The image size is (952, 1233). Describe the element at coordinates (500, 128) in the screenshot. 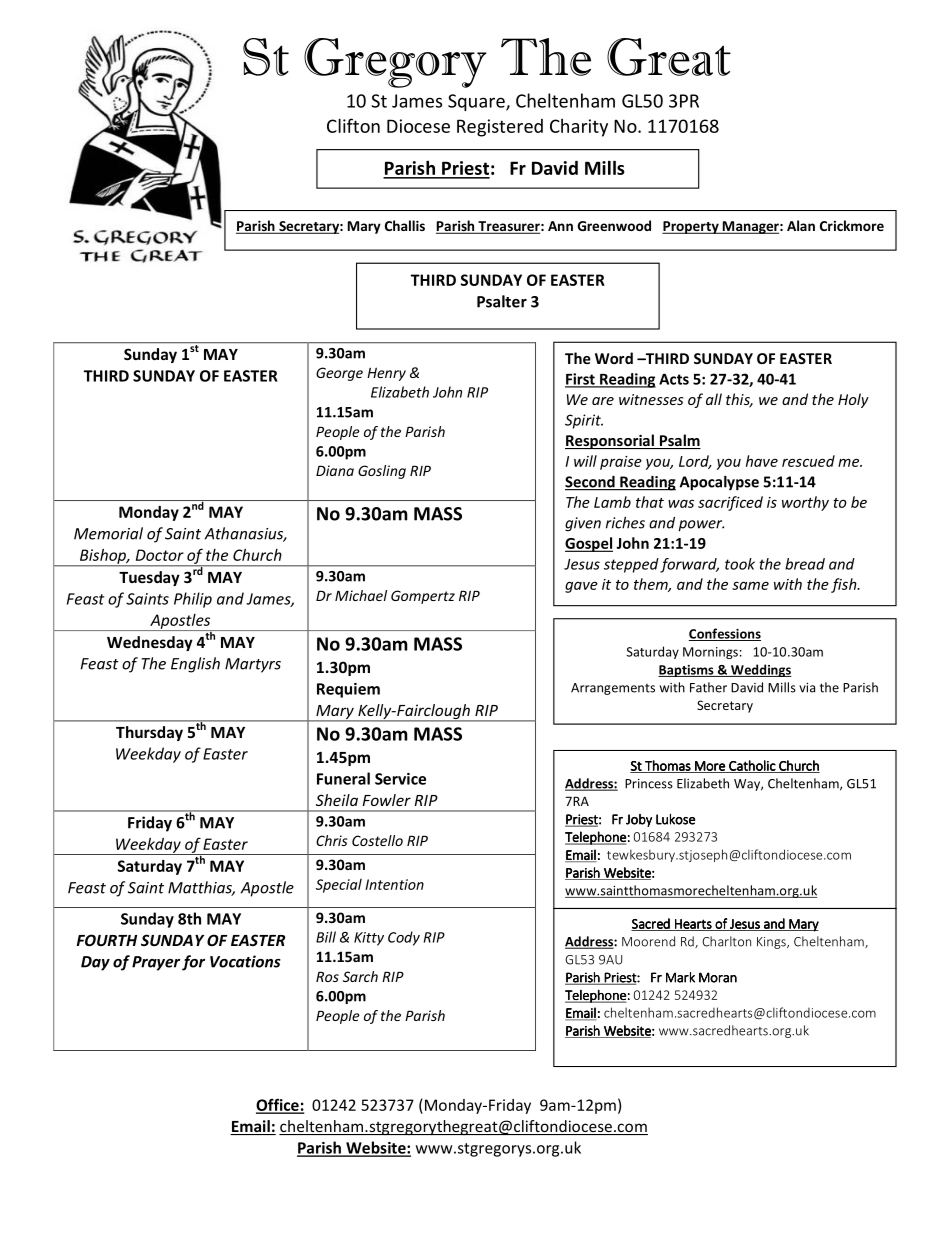

I see `Registered` at that location.
